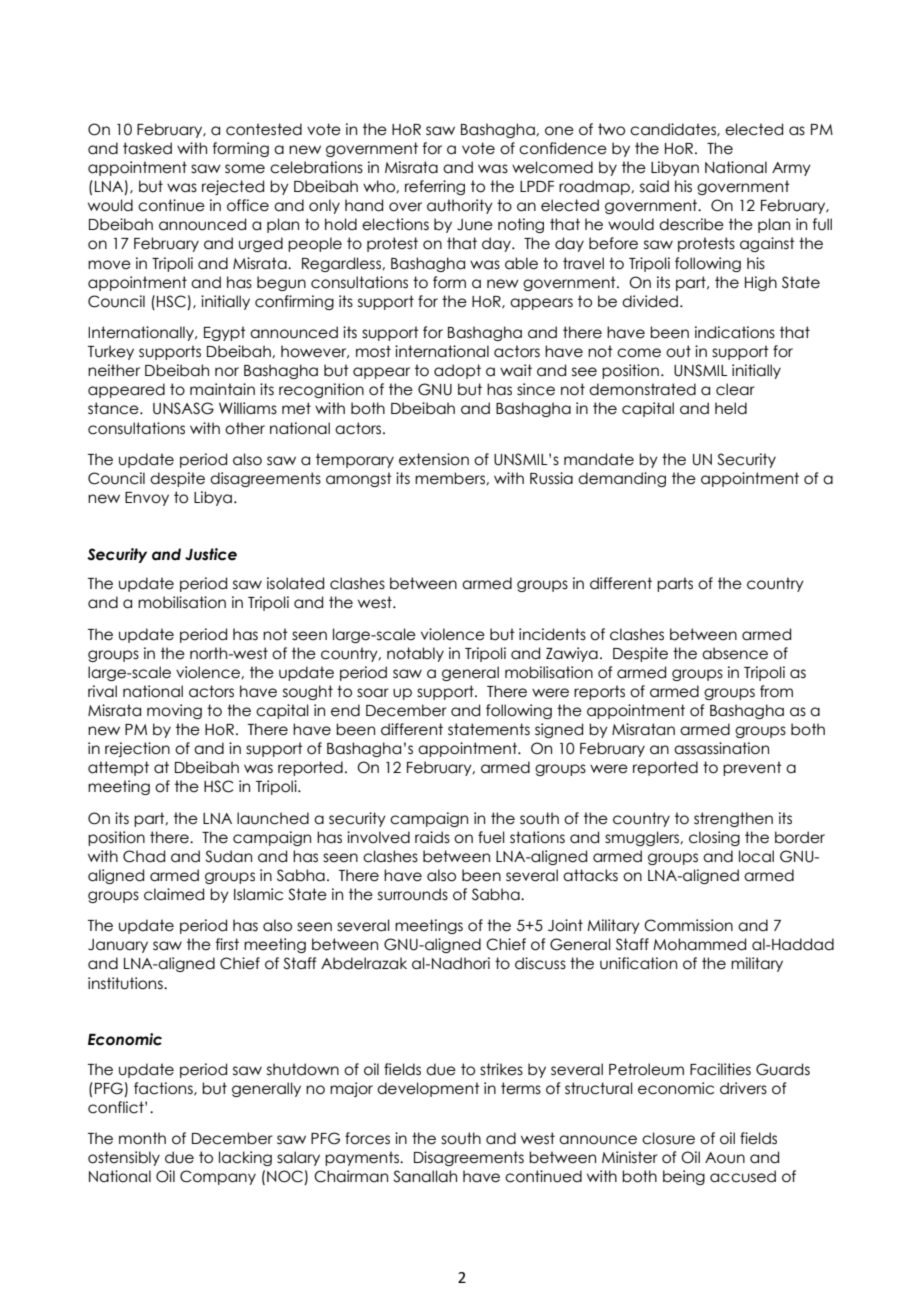  What do you see at coordinates (142, 1138) in the screenshot?
I see `month` at bounding box center [142, 1138].
